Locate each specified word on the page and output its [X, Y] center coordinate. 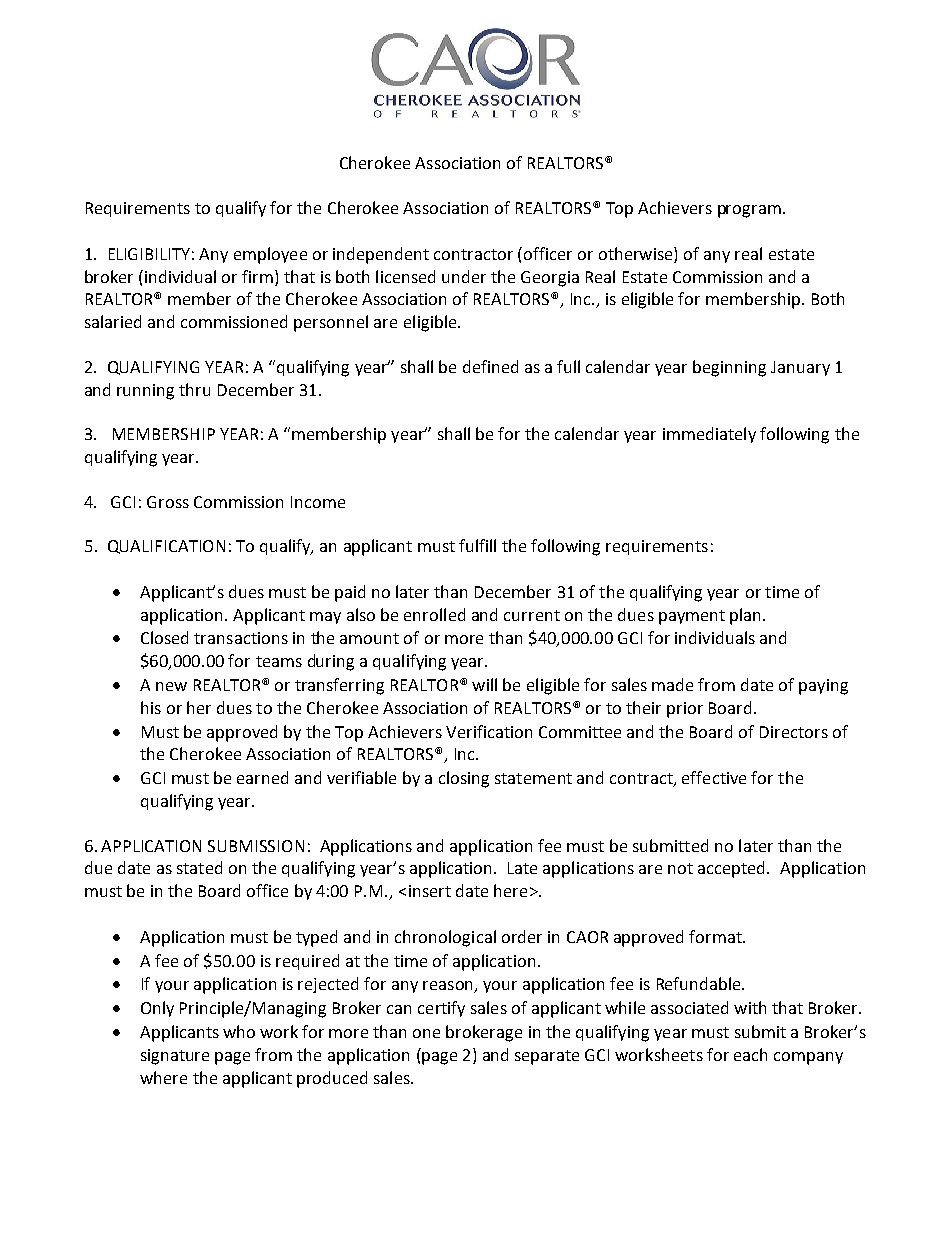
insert [430, 891]
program [749, 211]
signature [175, 1057]
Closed [164, 637]
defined [490, 366]
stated [199, 867]
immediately [709, 435]
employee [270, 255]
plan [747, 616]
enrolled [434, 614]
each [750, 1054]
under [464, 276]
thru [194, 389]
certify [441, 1009]
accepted [733, 869]
